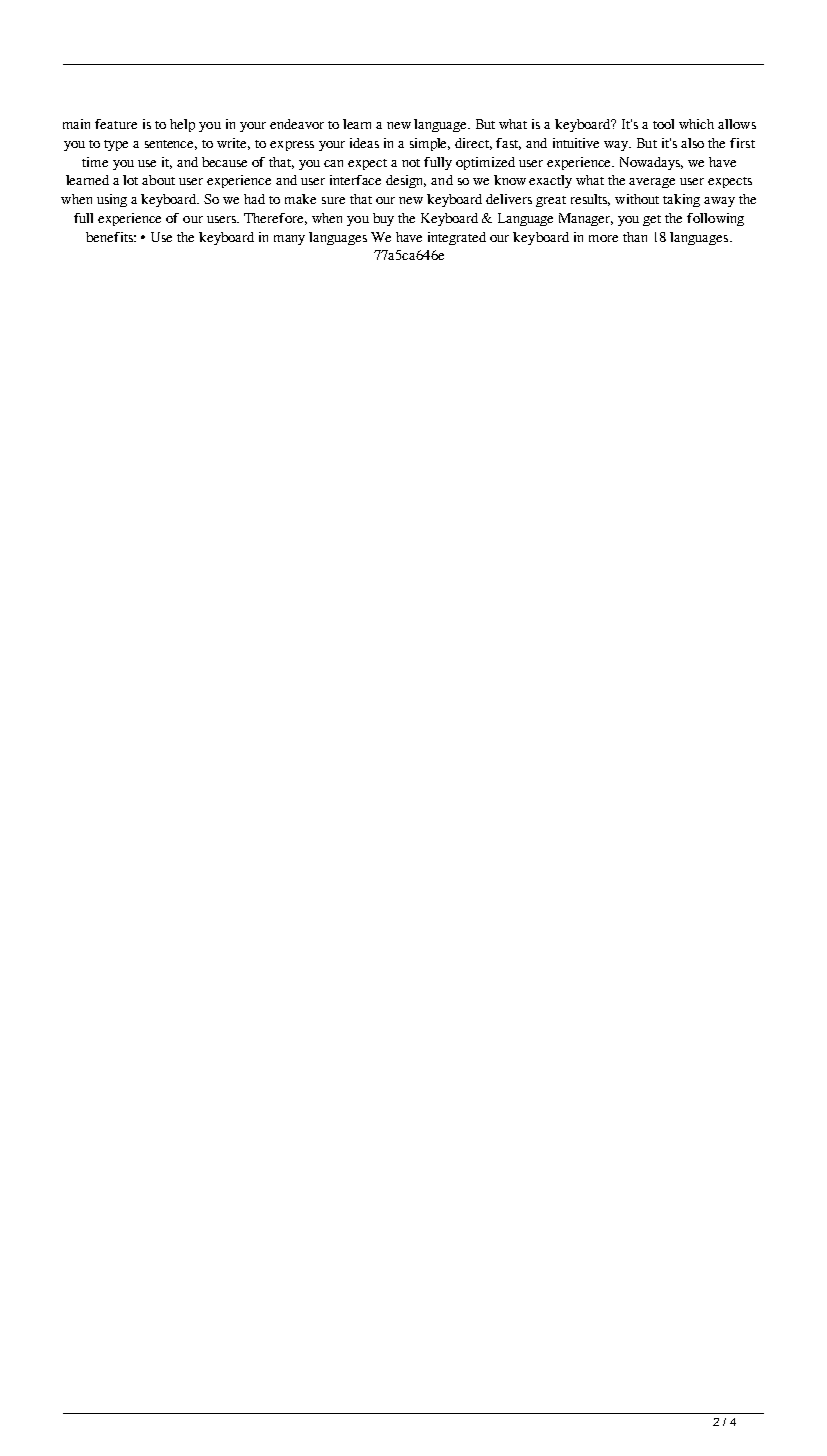 The width and height of the document is (827, 1456). I want to click on than, so click(635, 237).
